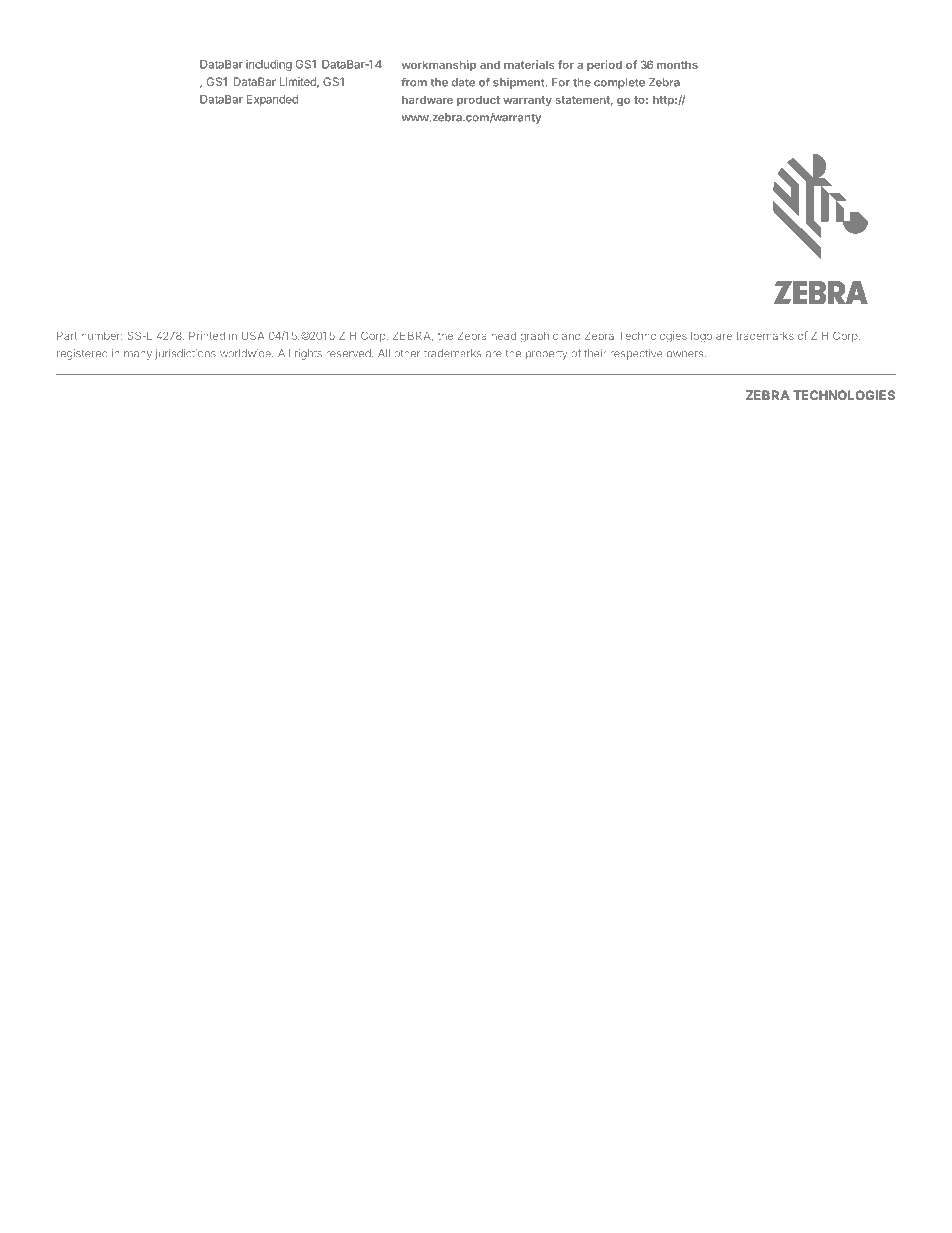 The height and width of the document is (1233, 952). What do you see at coordinates (427, 99) in the document?
I see `hardware` at bounding box center [427, 99].
